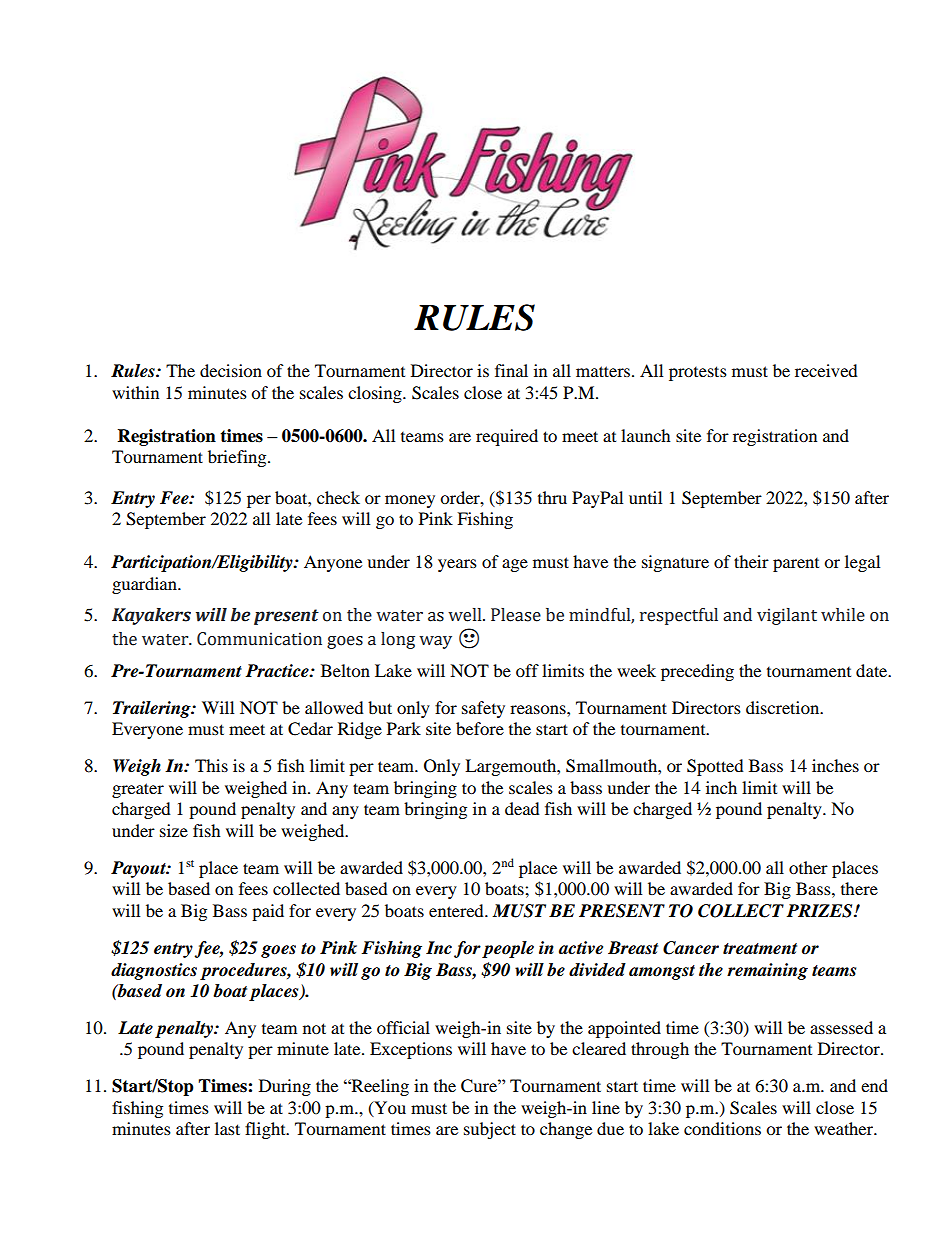  What do you see at coordinates (457, 910) in the screenshot?
I see `entered` at bounding box center [457, 910].
